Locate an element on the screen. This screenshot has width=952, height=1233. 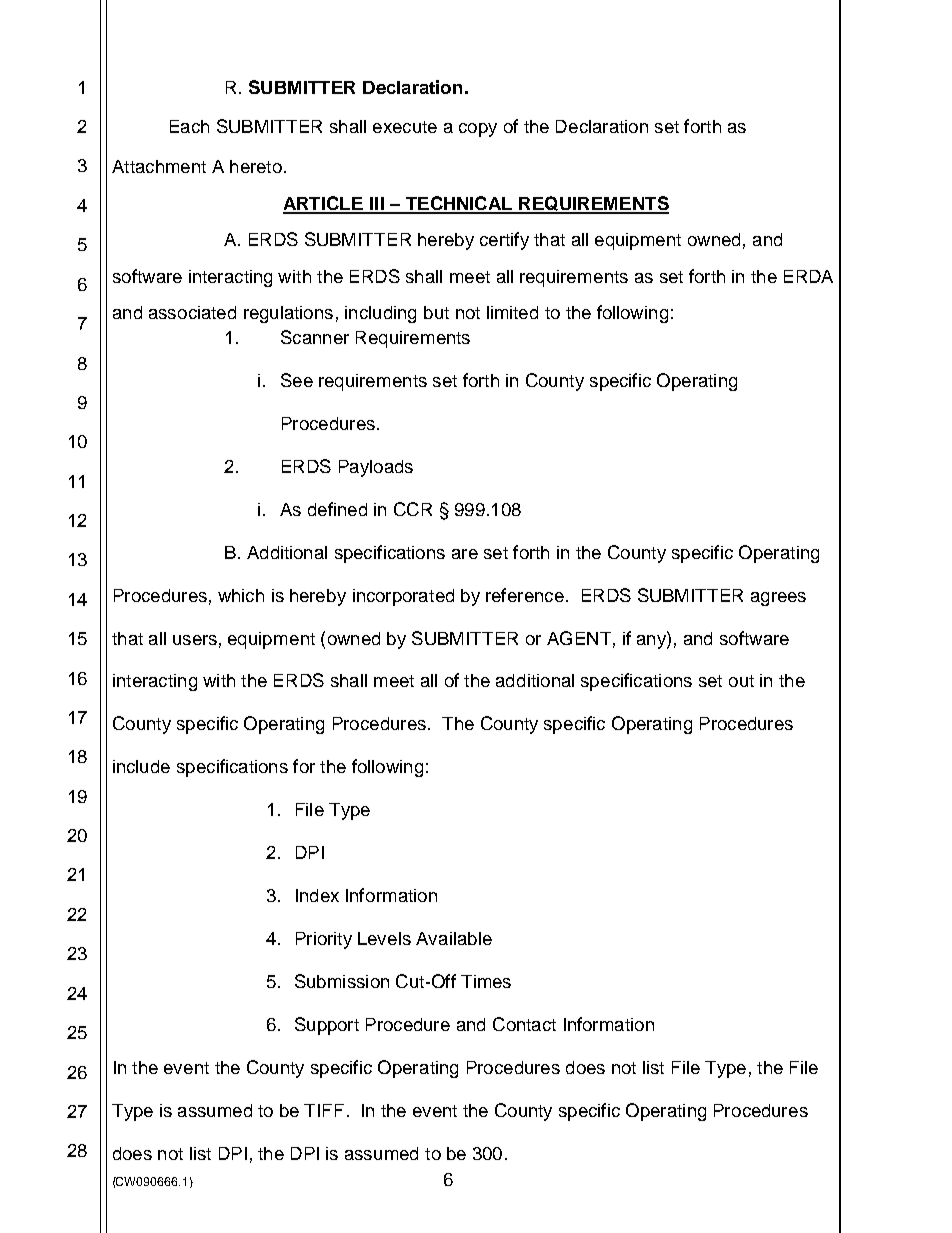
TIFF is located at coordinates (324, 1110).
